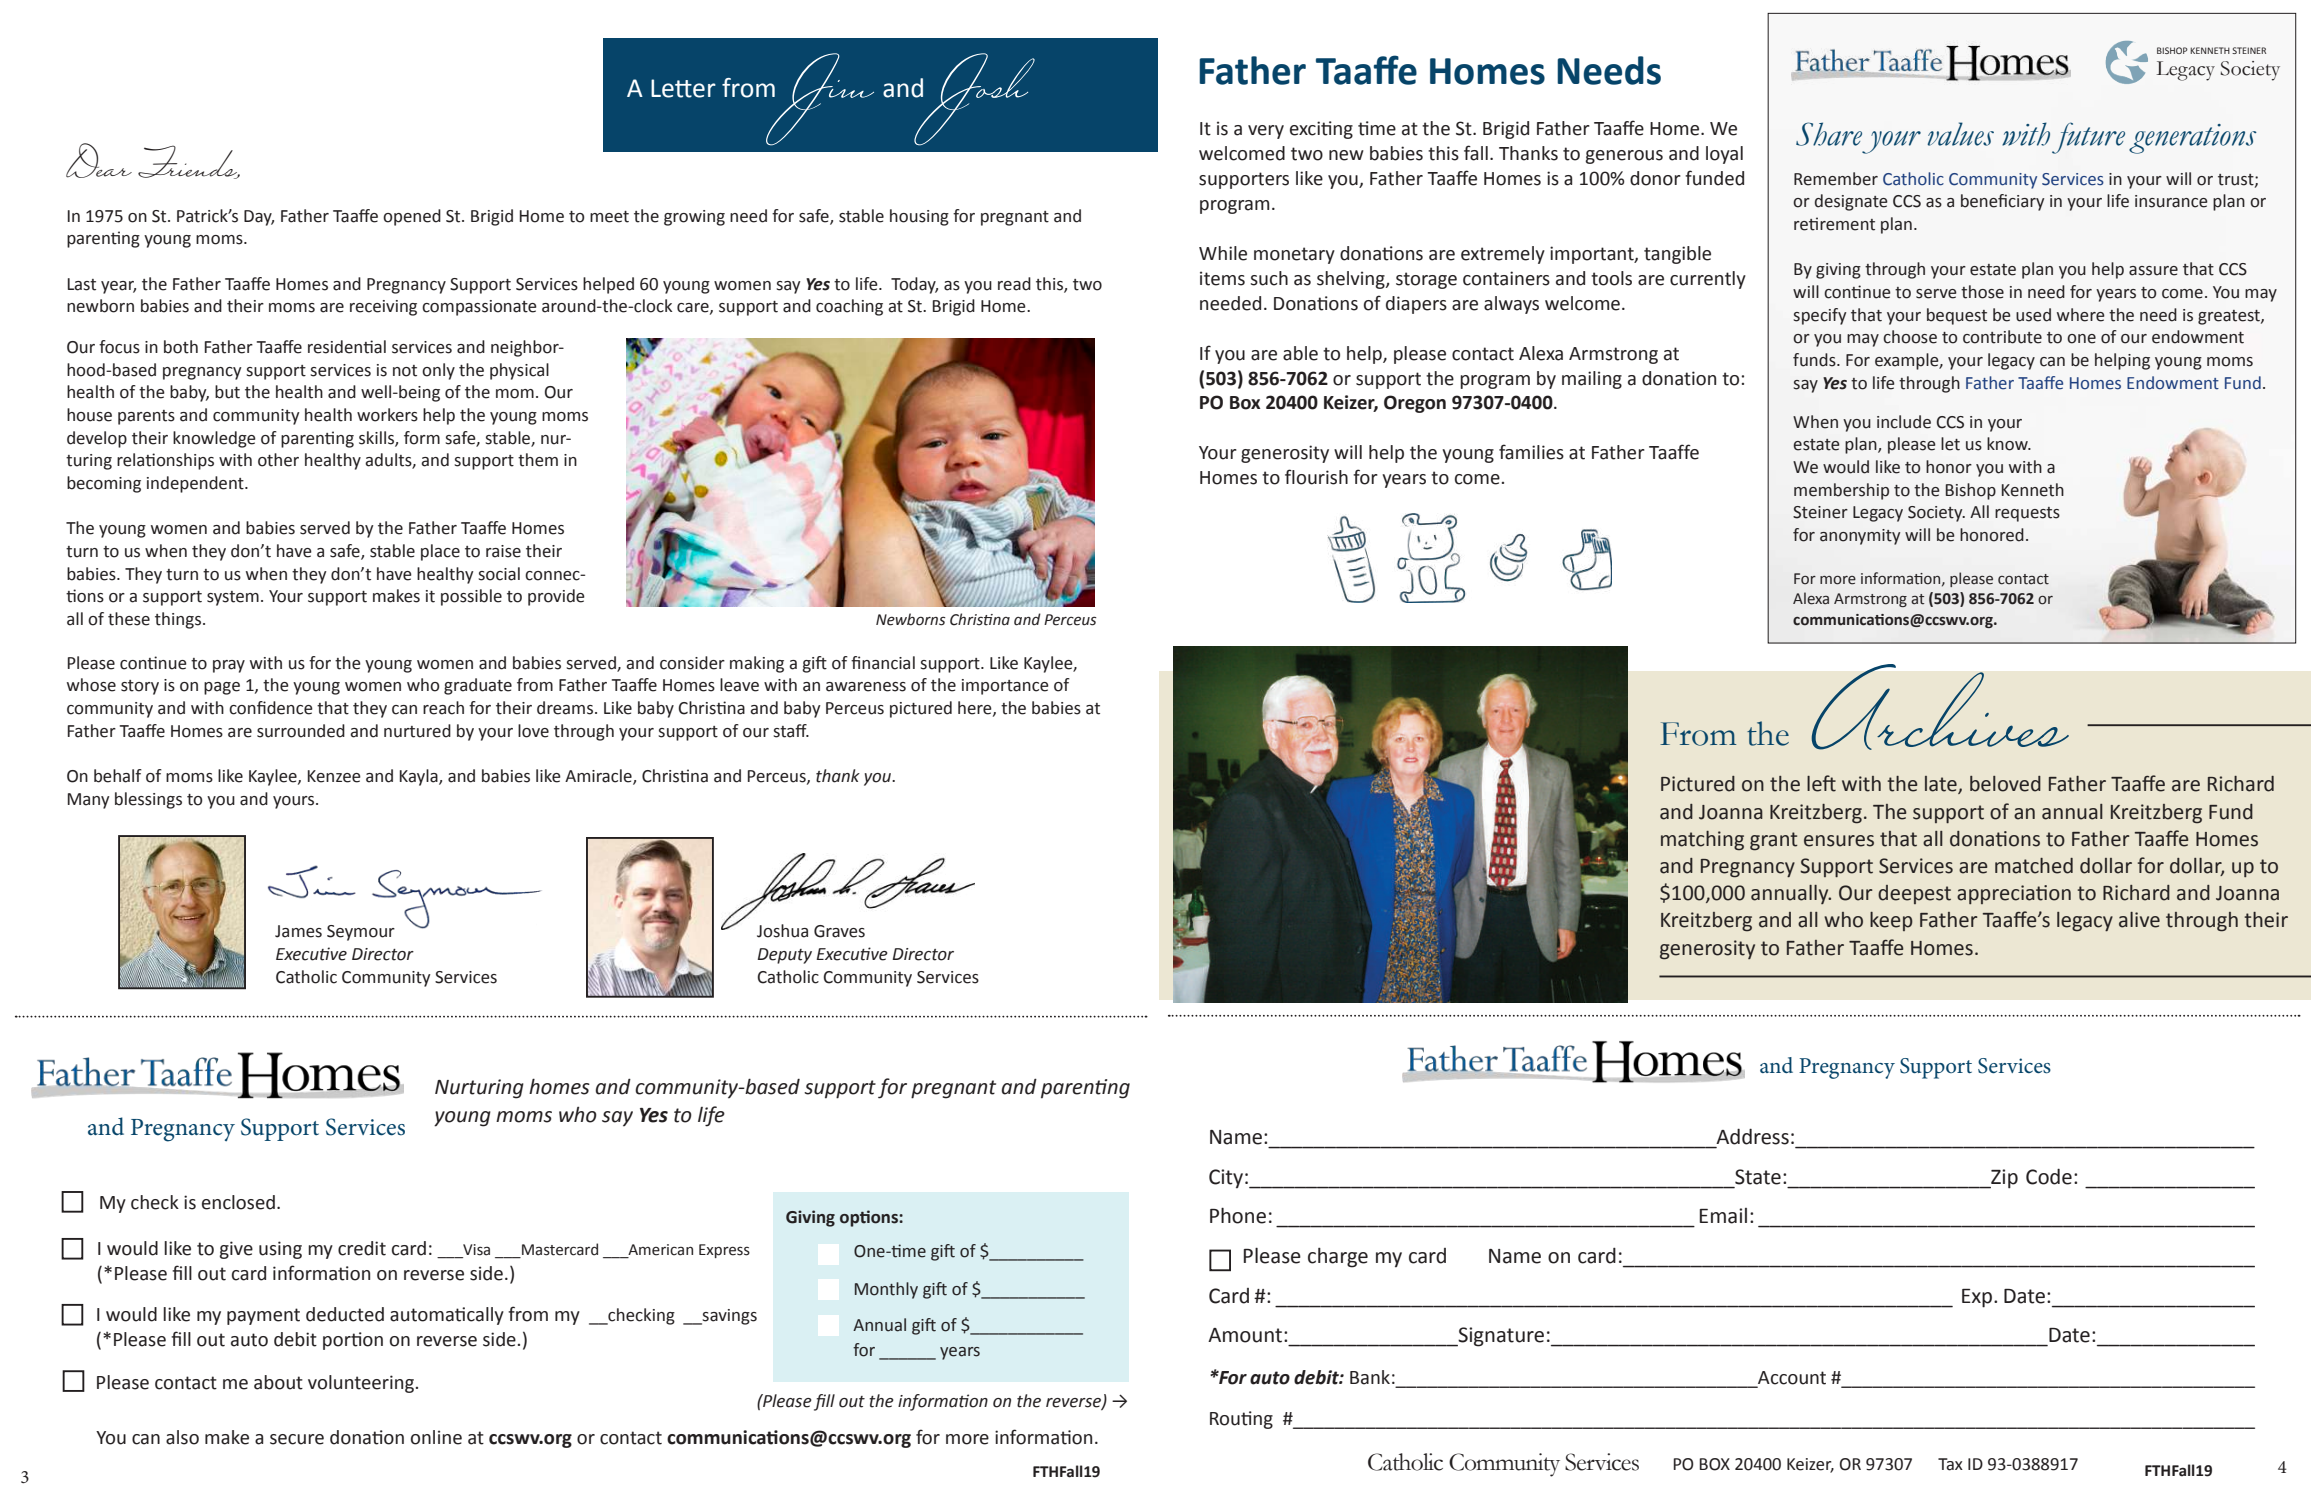  I want to click on importance, so click(1005, 687).
